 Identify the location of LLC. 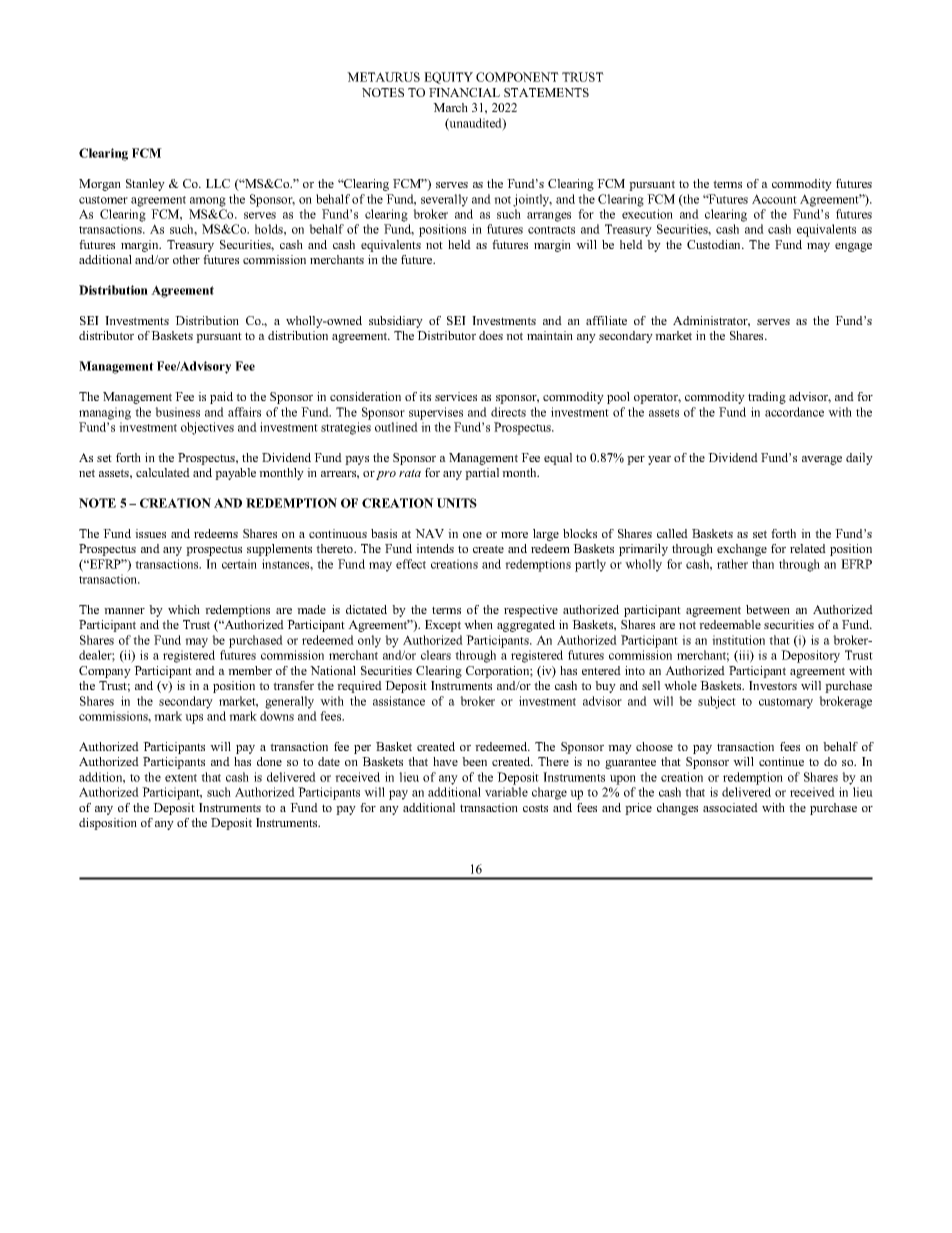
(218, 183).
